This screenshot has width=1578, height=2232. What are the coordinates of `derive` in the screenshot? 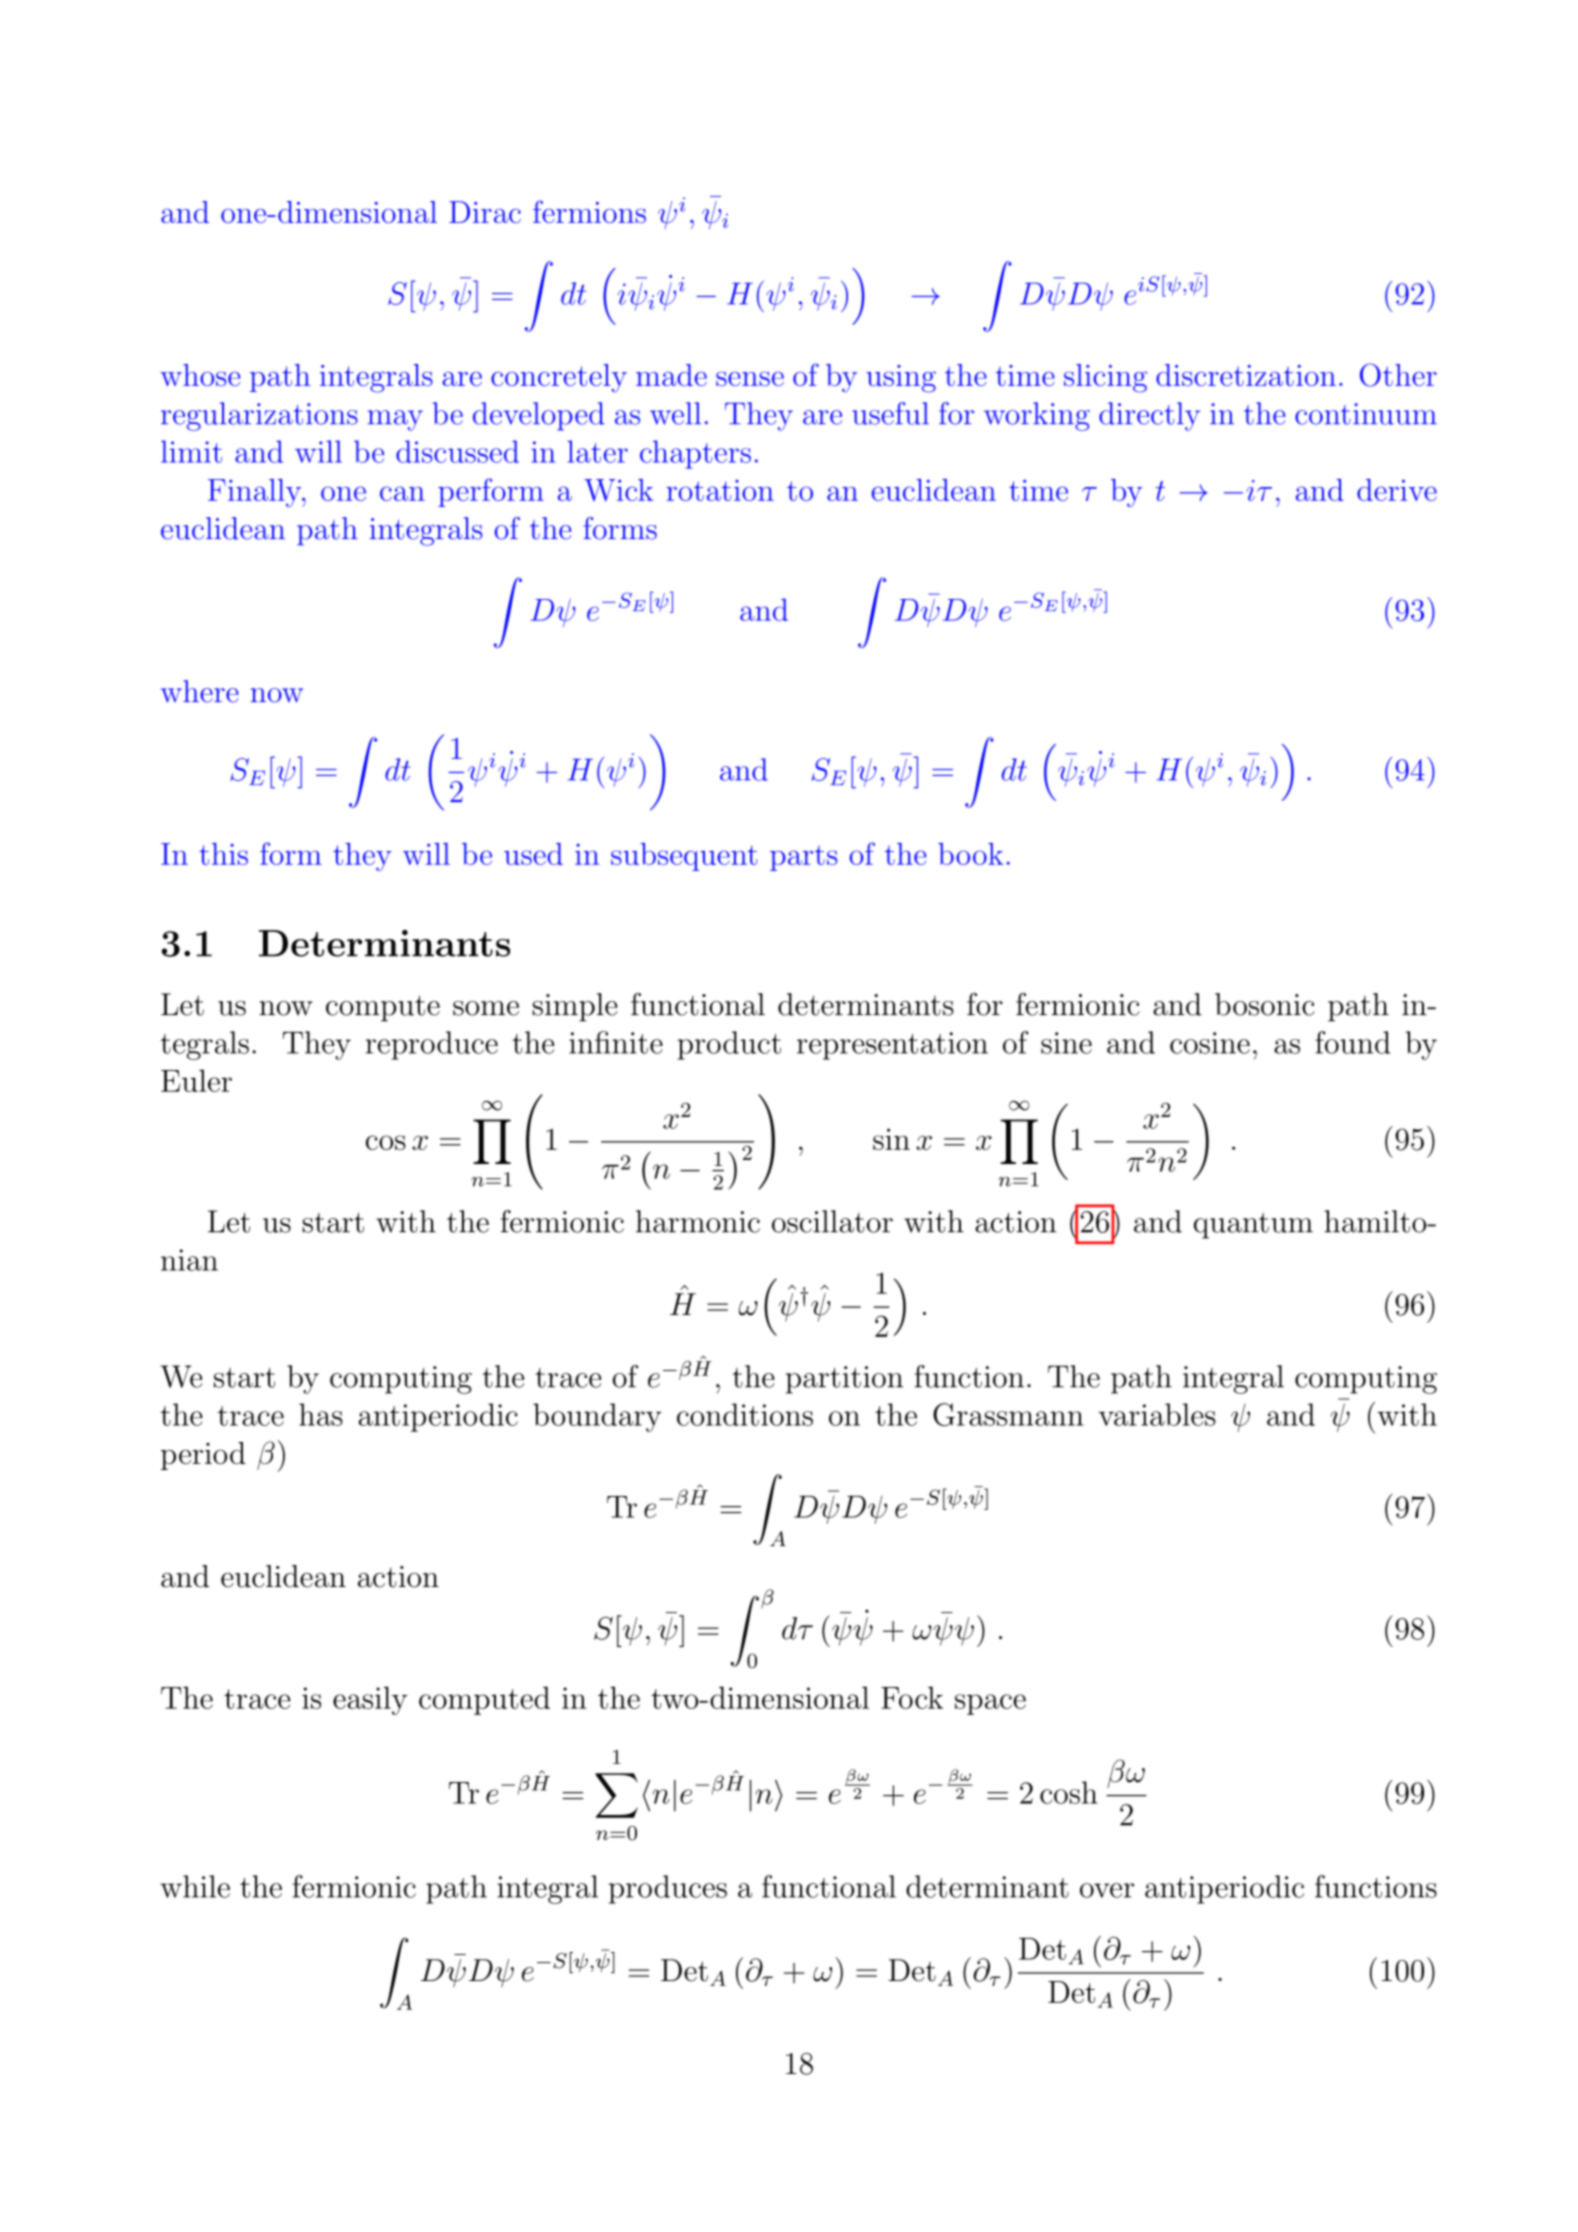 It's located at (1397, 490).
